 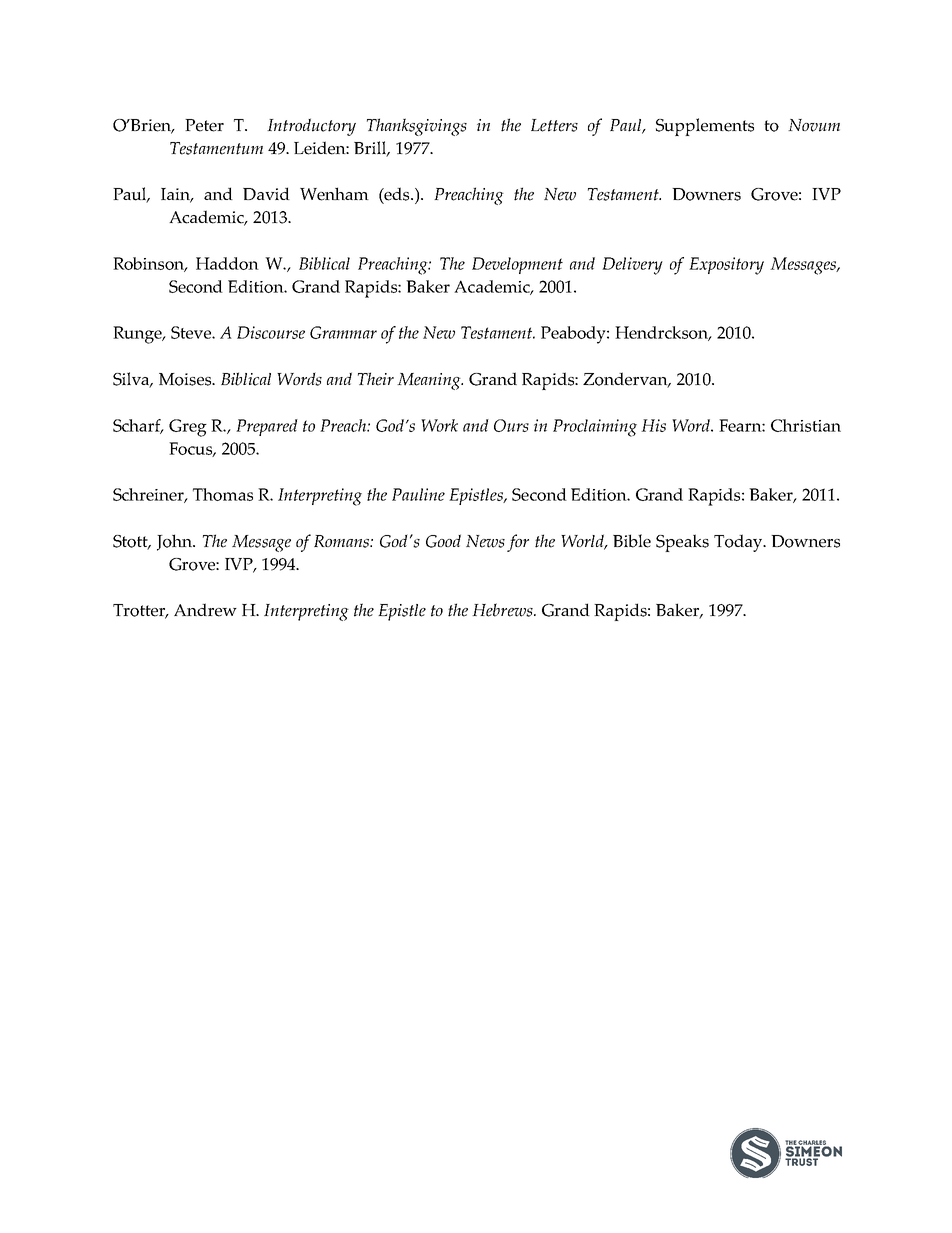 What do you see at coordinates (227, 263) in the screenshot?
I see `Haddon` at bounding box center [227, 263].
